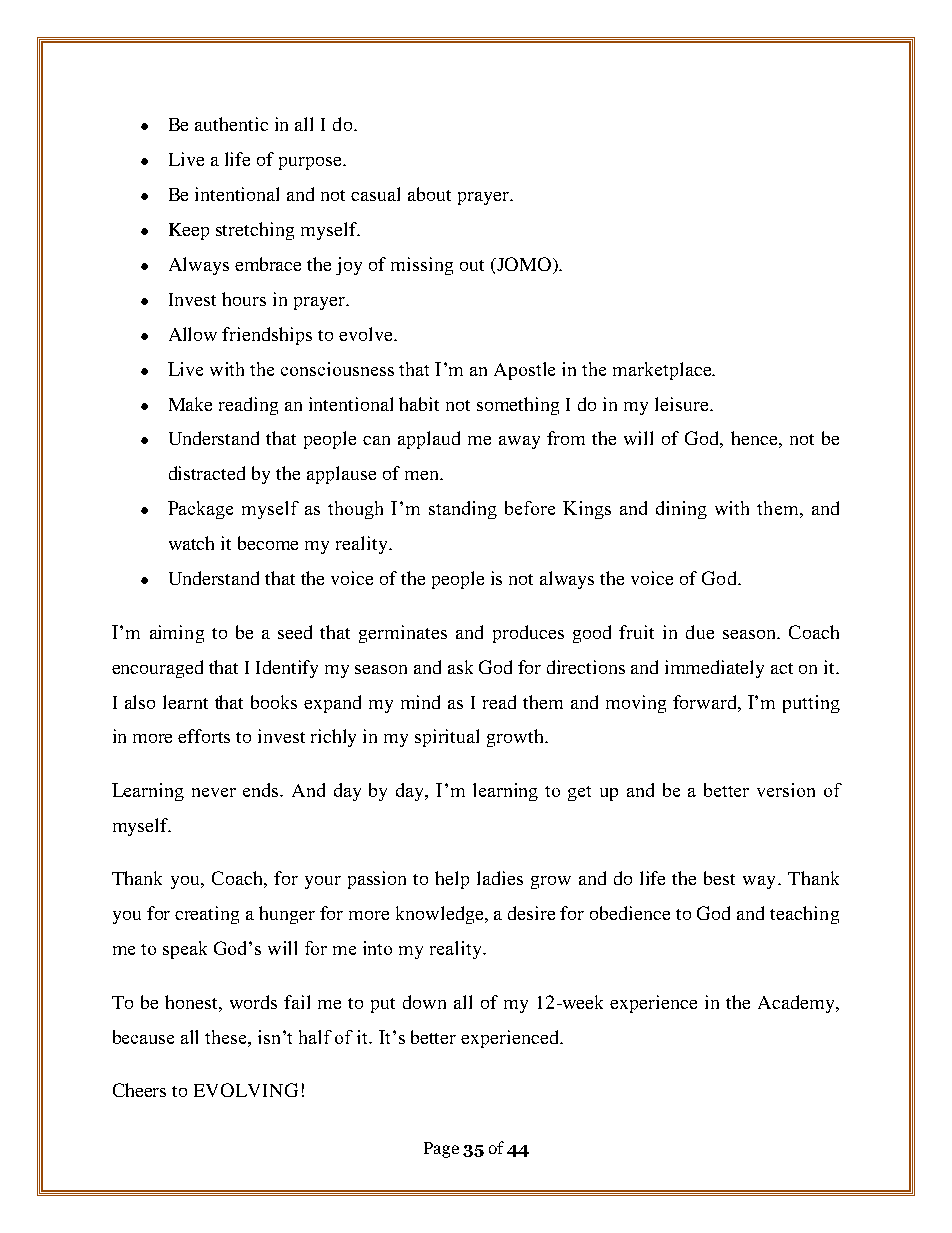 The height and width of the screenshot is (1233, 952). I want to click on aiming, so click(177, 634).
